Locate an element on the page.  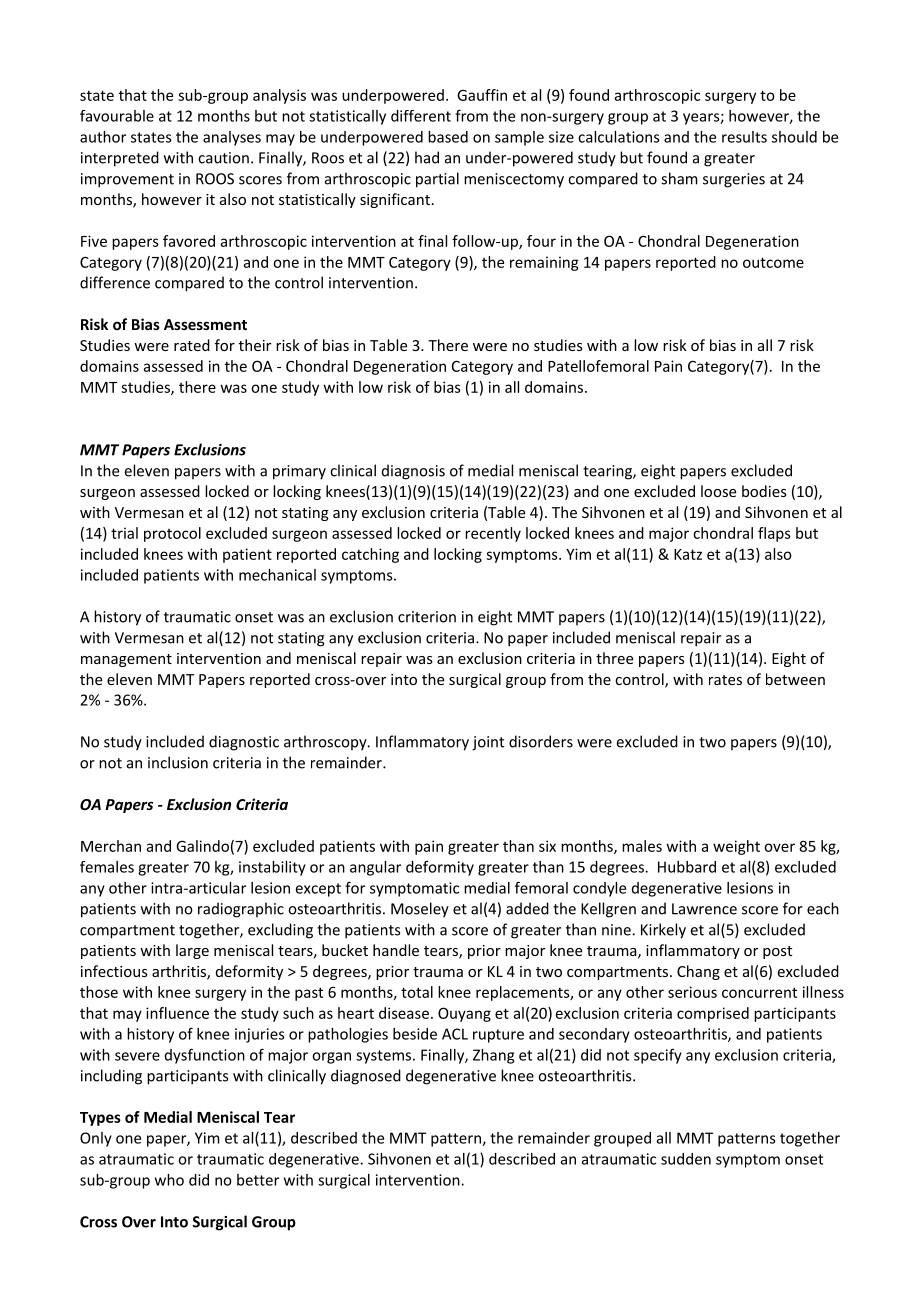
analyses is located at coordinates (232, 138).
